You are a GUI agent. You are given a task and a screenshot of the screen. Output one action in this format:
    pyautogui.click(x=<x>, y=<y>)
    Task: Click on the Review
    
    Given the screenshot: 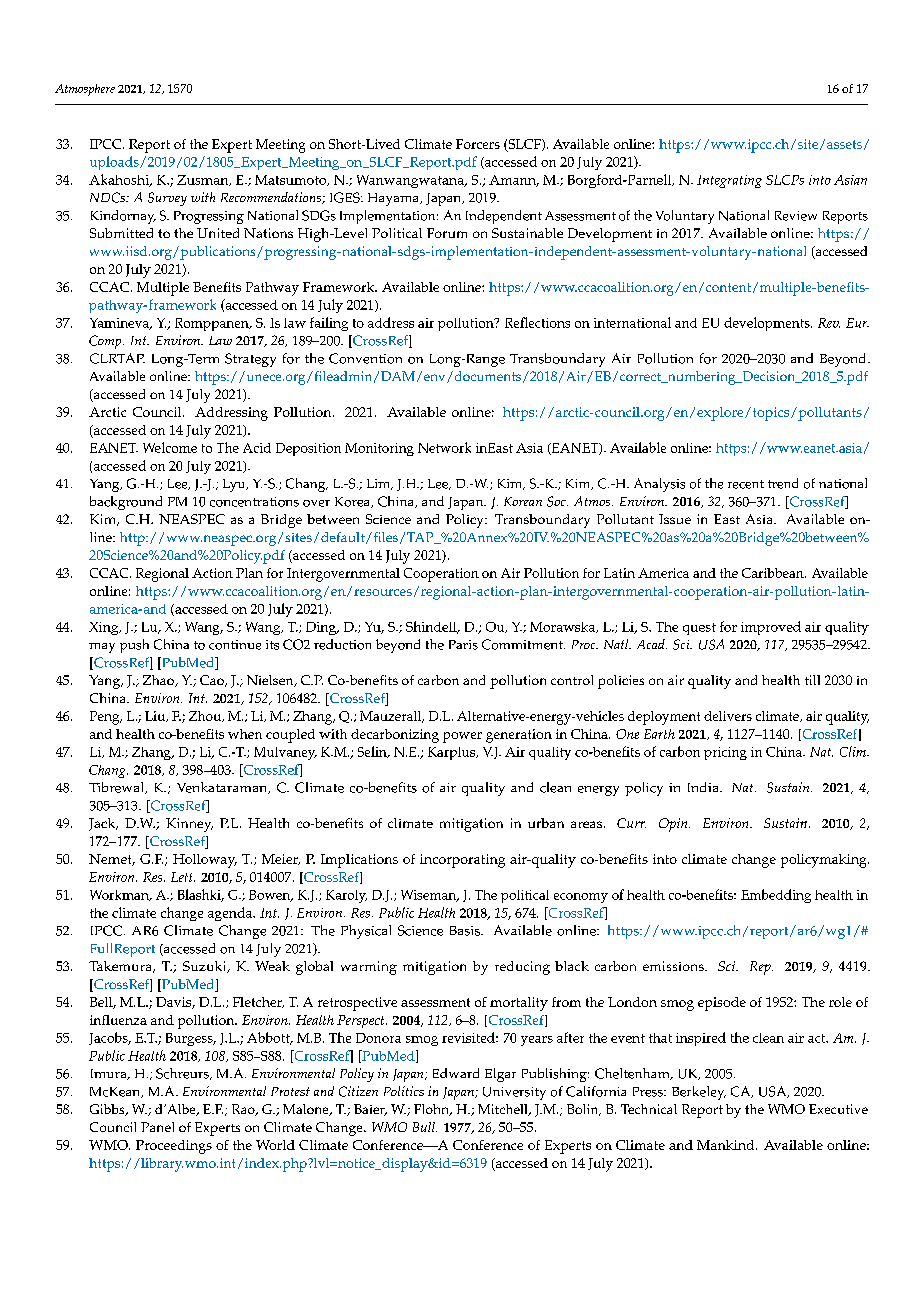 What is the action you would take?
    pyautogui.click(x=796, y=216)
